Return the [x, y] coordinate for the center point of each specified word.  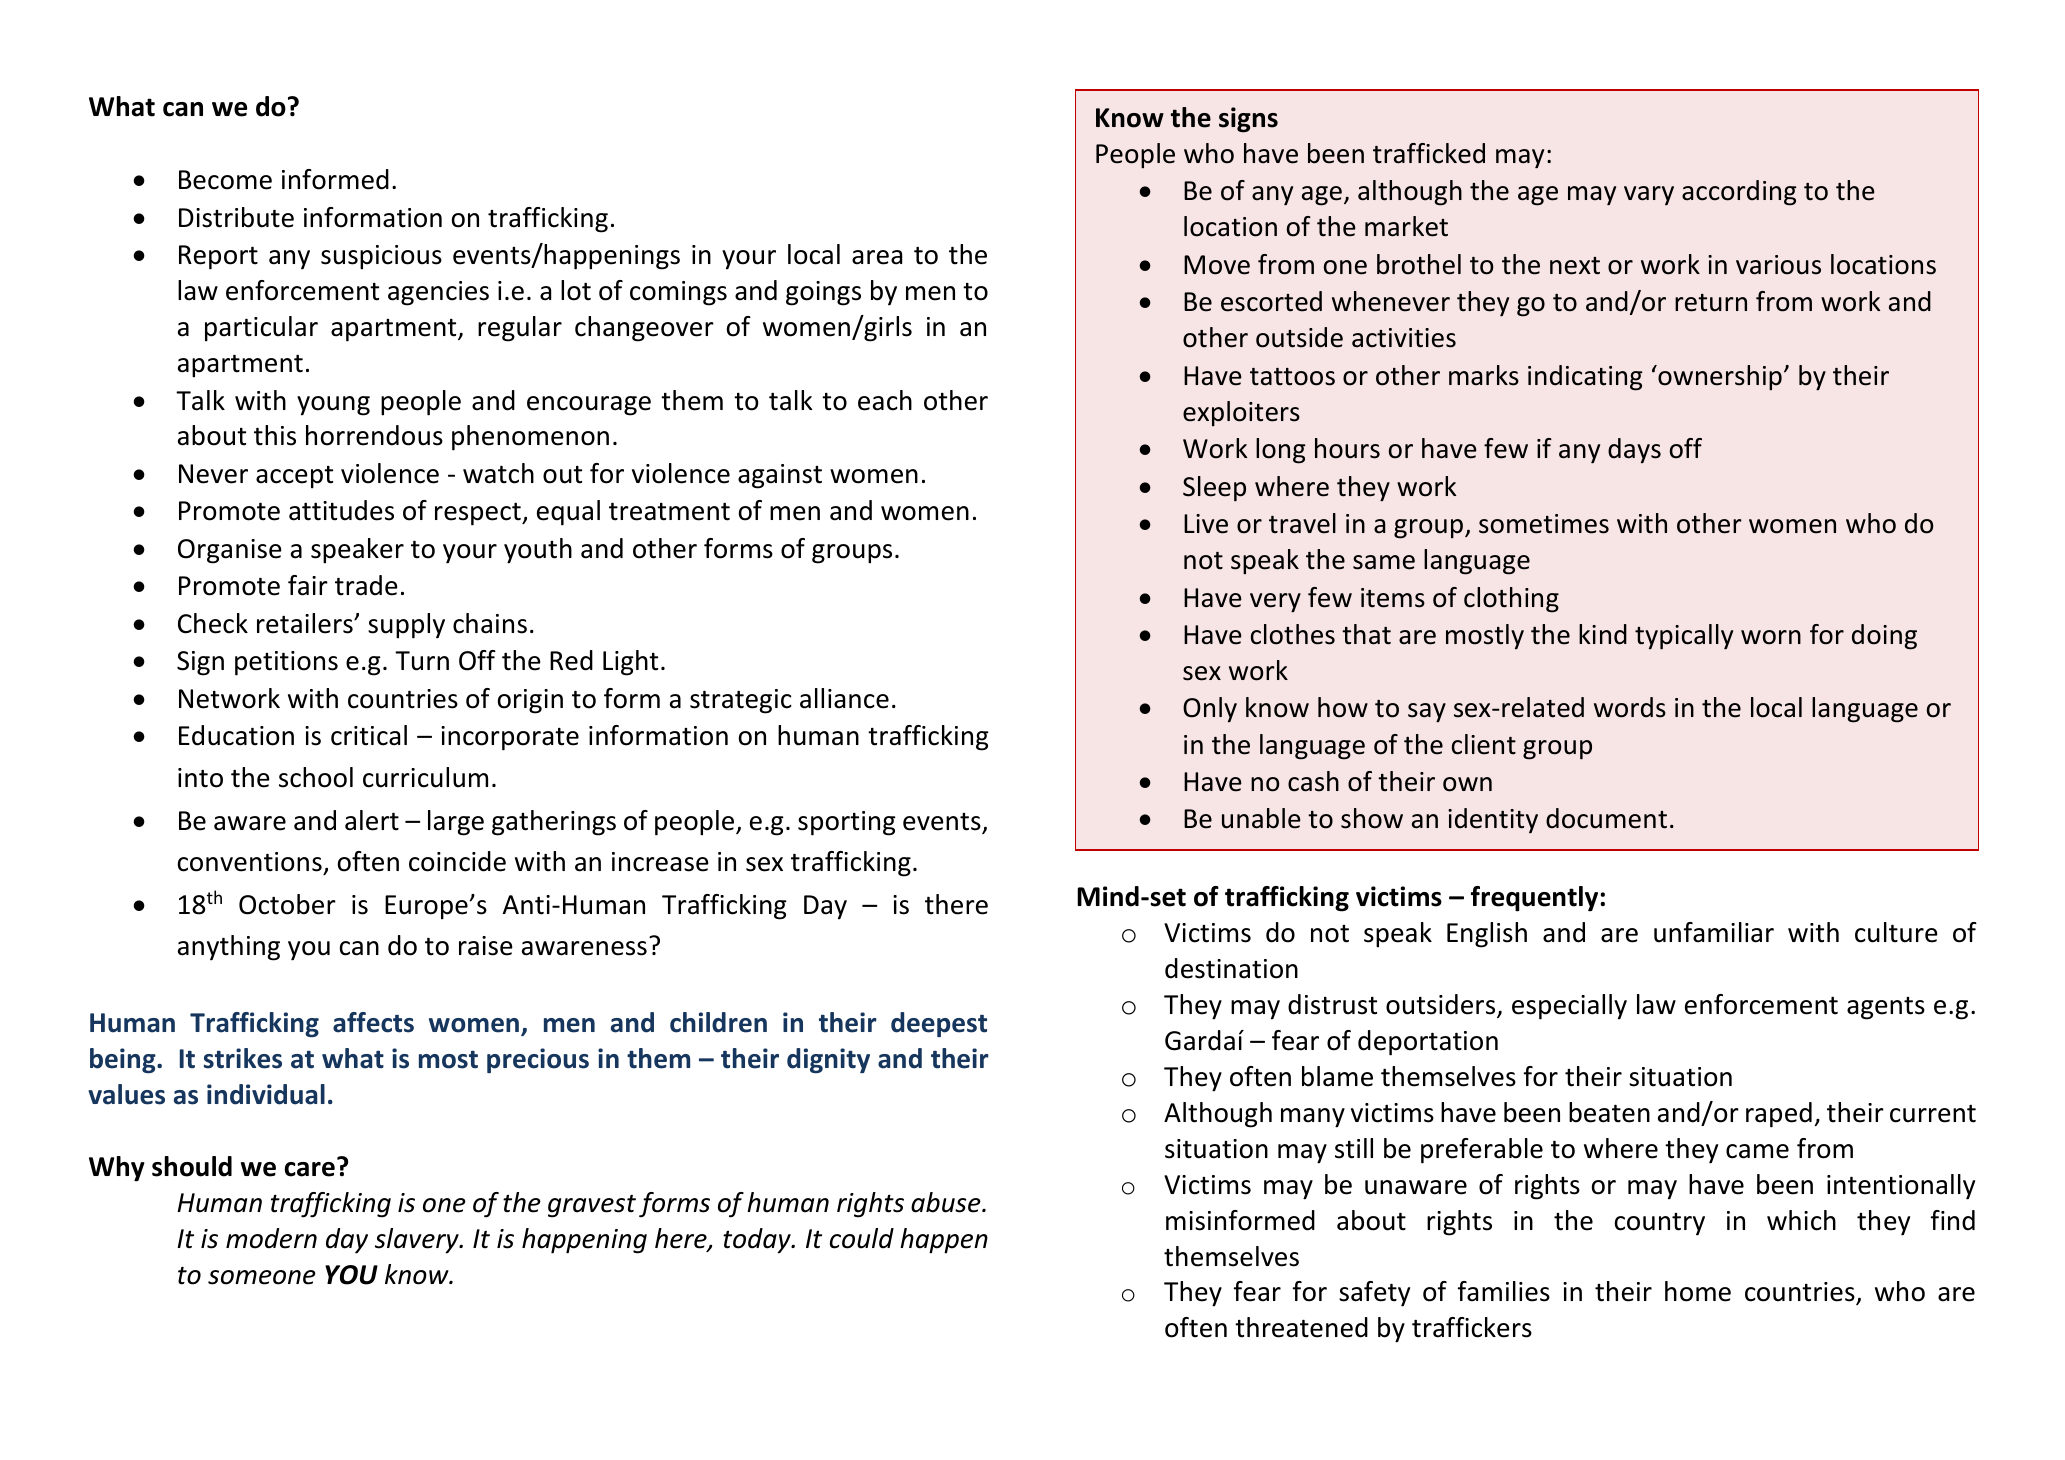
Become [225, 180]
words [1630, 707]
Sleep [1214, 489]
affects [373, 1022]
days [1634, 451]
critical [369, 735]
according [1739, 193]
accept [294, 477]
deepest [939, 1024]
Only [1210, 710]
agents [1886, 1008]
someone [262, 1277]
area [877, 257]
